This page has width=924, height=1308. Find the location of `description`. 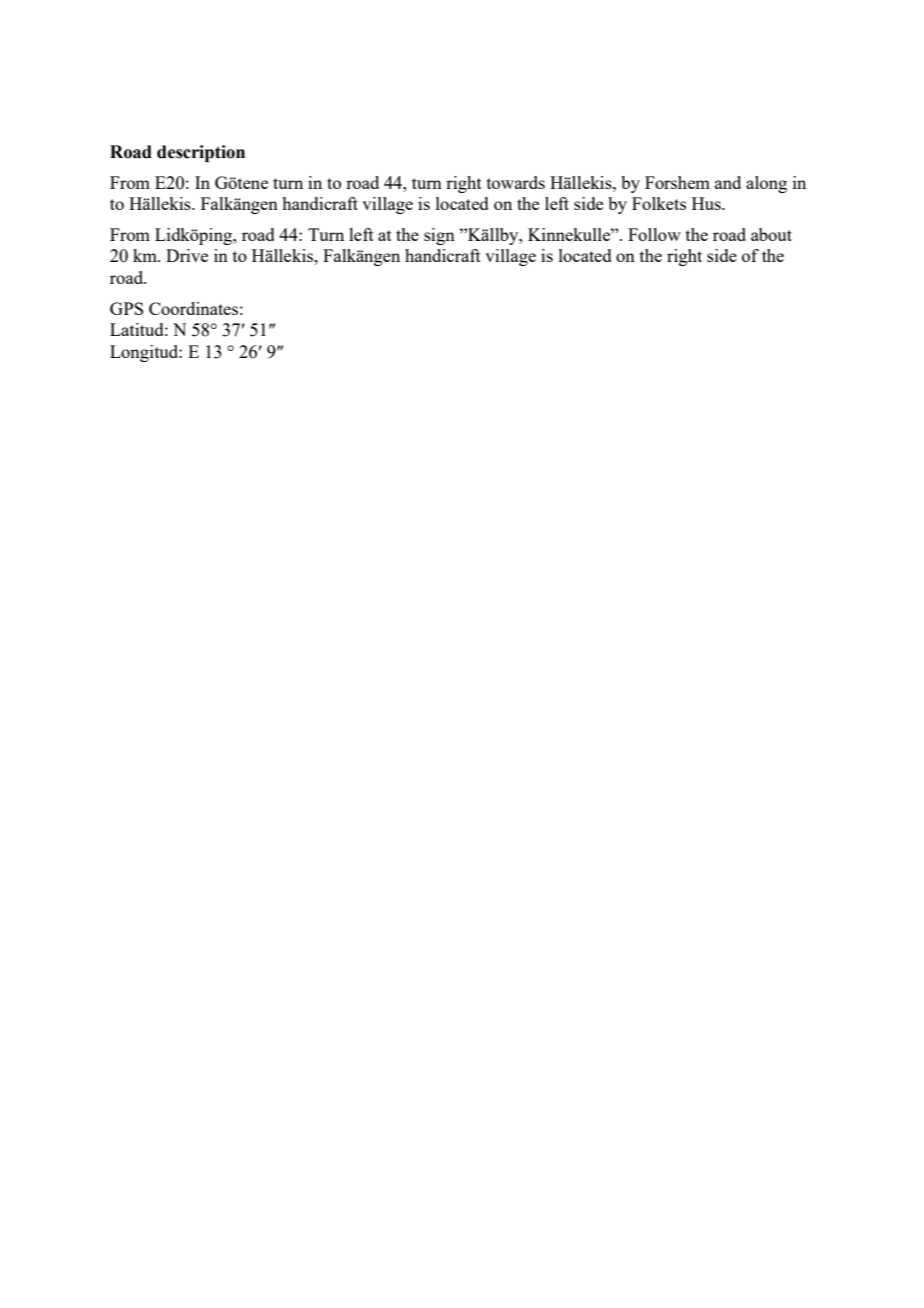

description is located at coordinates (201, 153).
